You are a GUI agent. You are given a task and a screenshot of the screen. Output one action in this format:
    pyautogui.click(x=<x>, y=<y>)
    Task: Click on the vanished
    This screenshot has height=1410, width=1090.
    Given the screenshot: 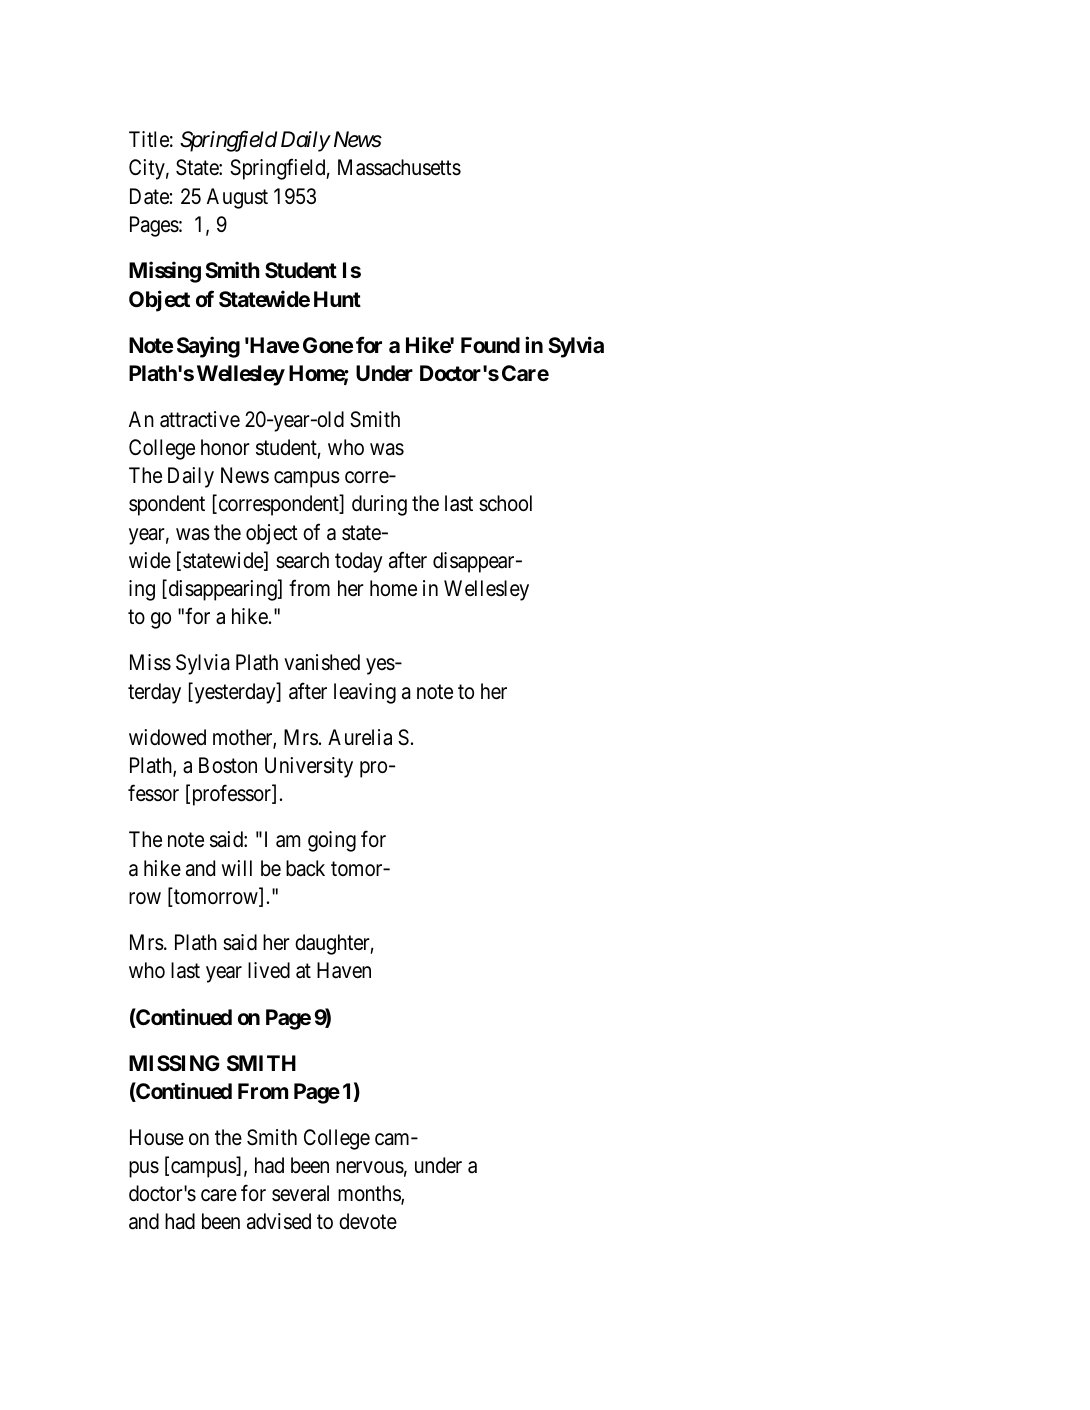 What is the action you would take?
    pyautogui.click(x=322, y=662)
